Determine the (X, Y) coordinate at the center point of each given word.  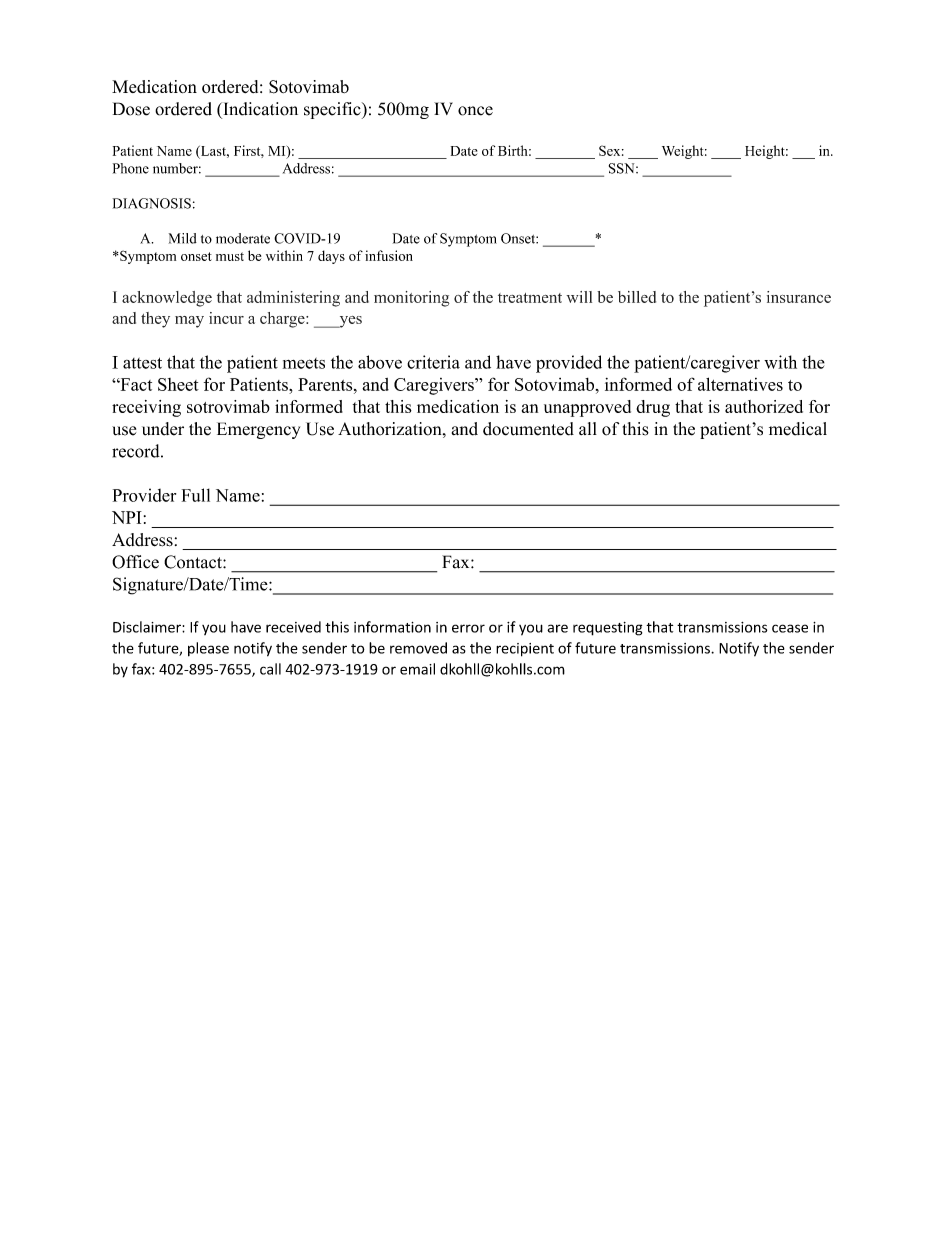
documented (528, 429)
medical (798, 429)
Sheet (178, 384)
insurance (799, 297)
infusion (389, 255)
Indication (259, 109)
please (208, 649)
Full (196, 495)
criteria (433, 362)
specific (333, 110)
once (475, 111)
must (230, 256)
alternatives (740, 384)
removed (418, 648)
